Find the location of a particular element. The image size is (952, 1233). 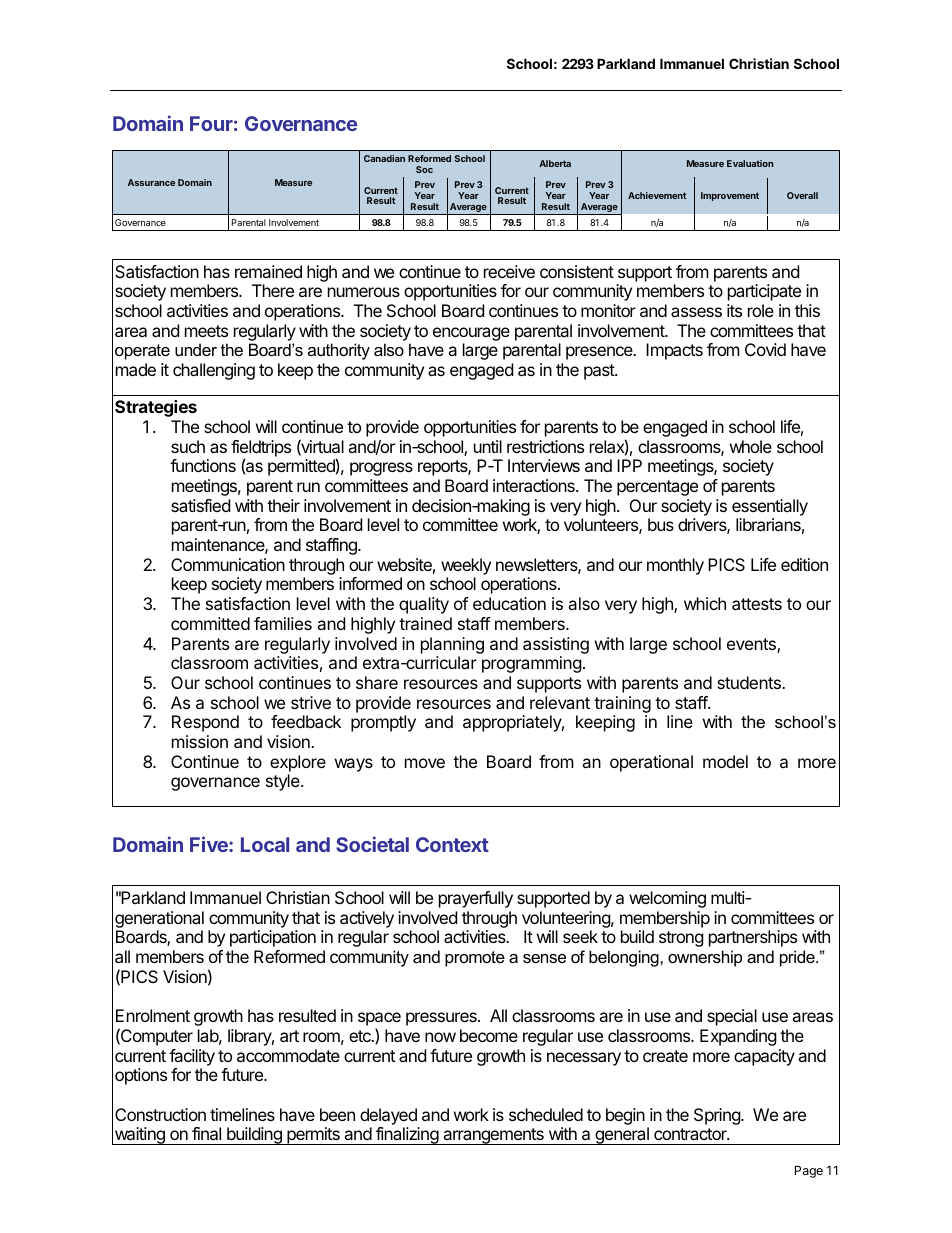

Context is located at coordinates (452, 844).
